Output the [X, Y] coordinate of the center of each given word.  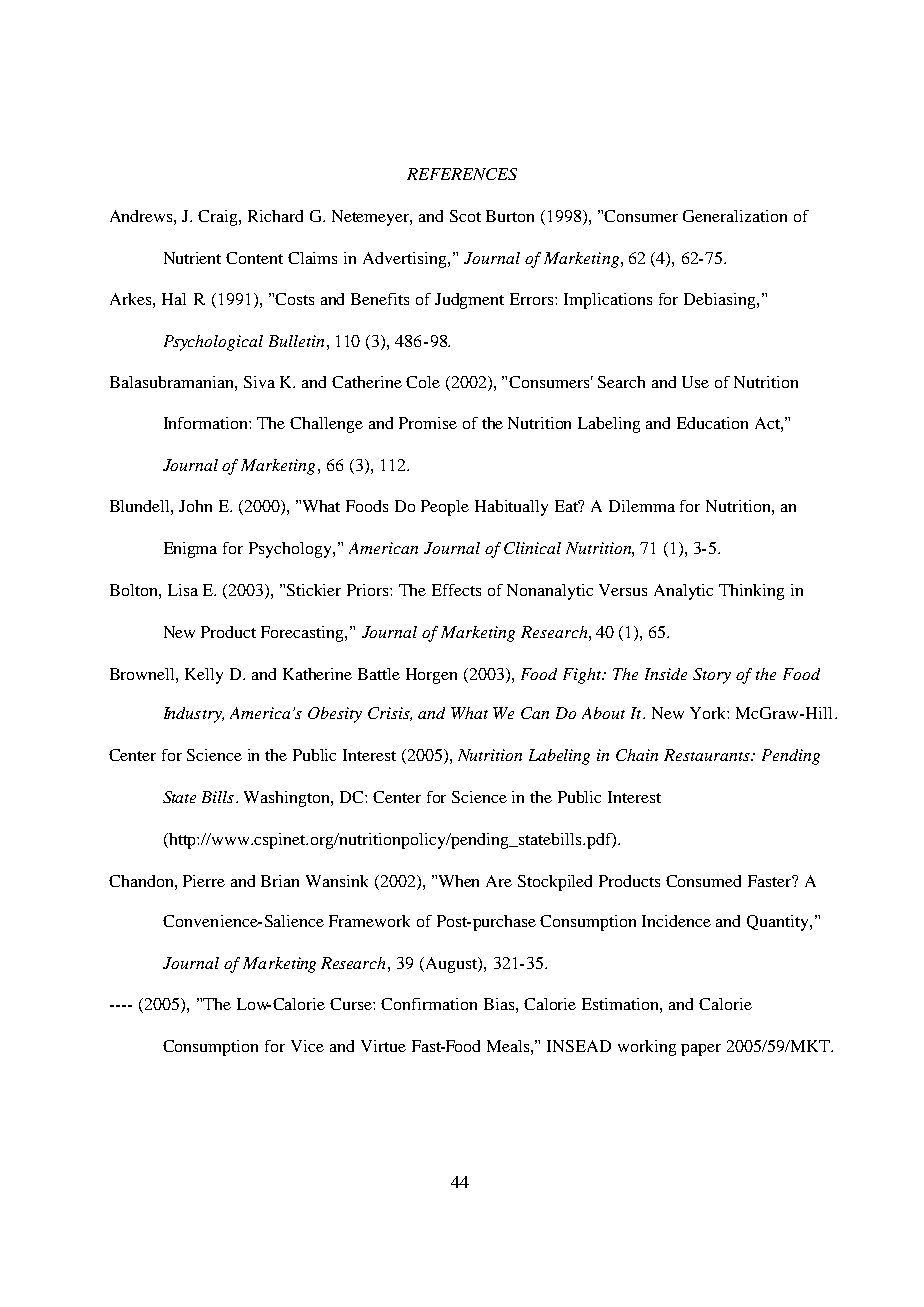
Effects [456, 590]
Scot [465, 216]
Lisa [183, 590]
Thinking [751, 592]
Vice [307, 1046]
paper [701, 1050]
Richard [275, 216]
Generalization [735, 216]
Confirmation [429, 1004]
